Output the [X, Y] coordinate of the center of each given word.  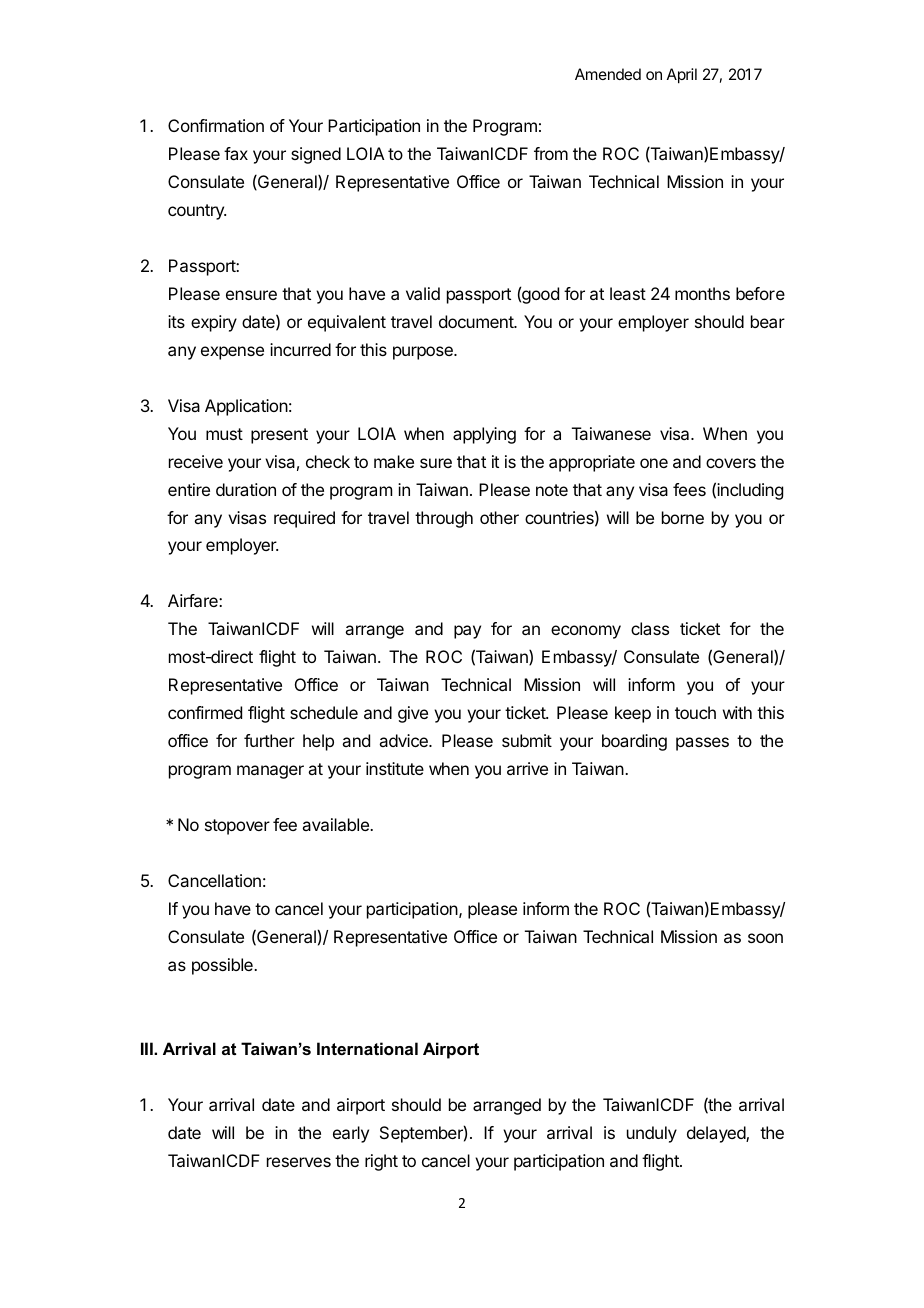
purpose [424, 353]
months [702, 293]
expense [232, 353]
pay [467, 632]
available [336, 824]
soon [765, 938]
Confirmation [216, 125]
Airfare [194, 600]
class [650, 628]
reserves [299, 1162]
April [682, 76]
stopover [237, 827]
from [551, 153]
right [381, 1162]
